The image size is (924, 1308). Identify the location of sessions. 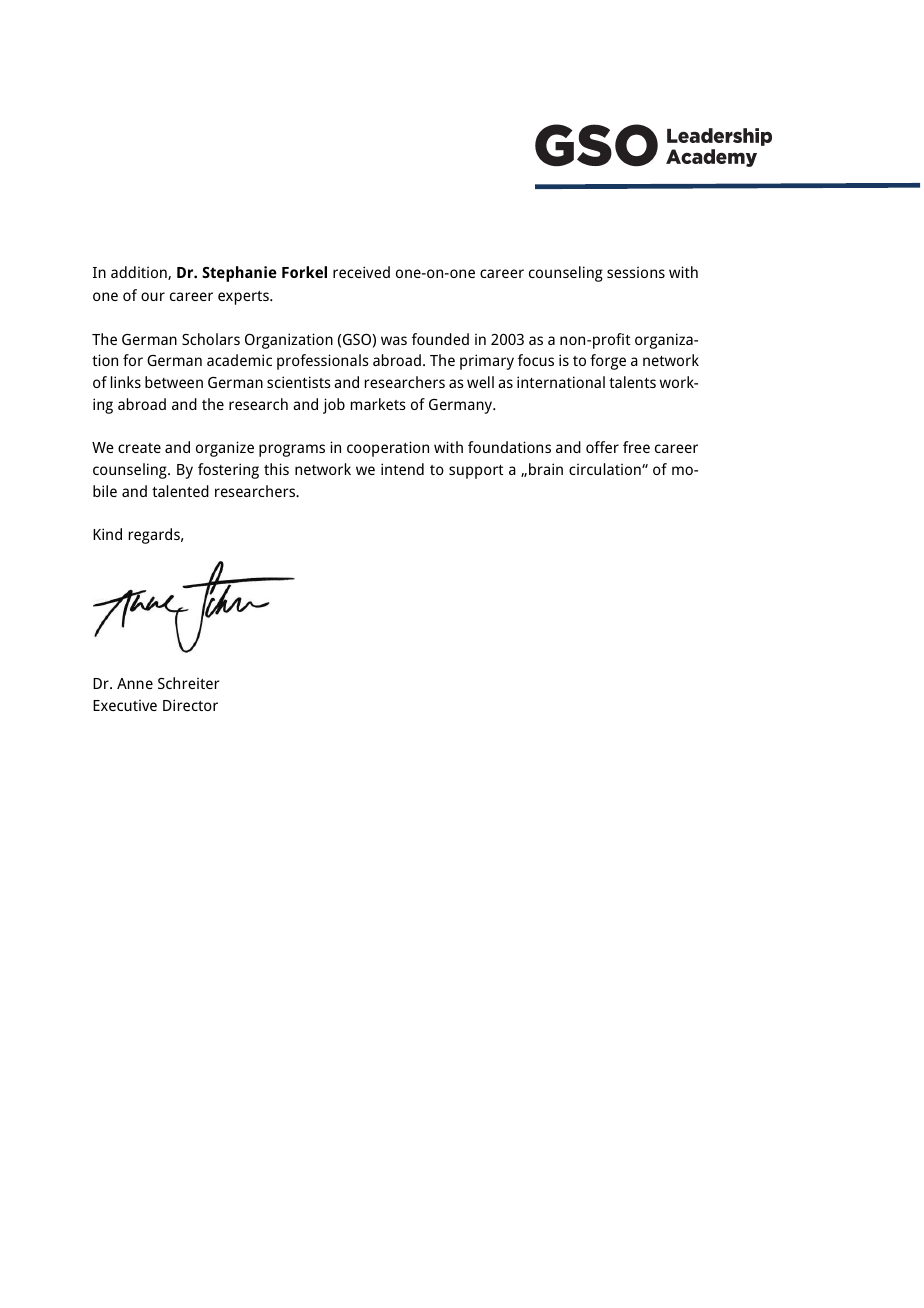
(636, 272).
